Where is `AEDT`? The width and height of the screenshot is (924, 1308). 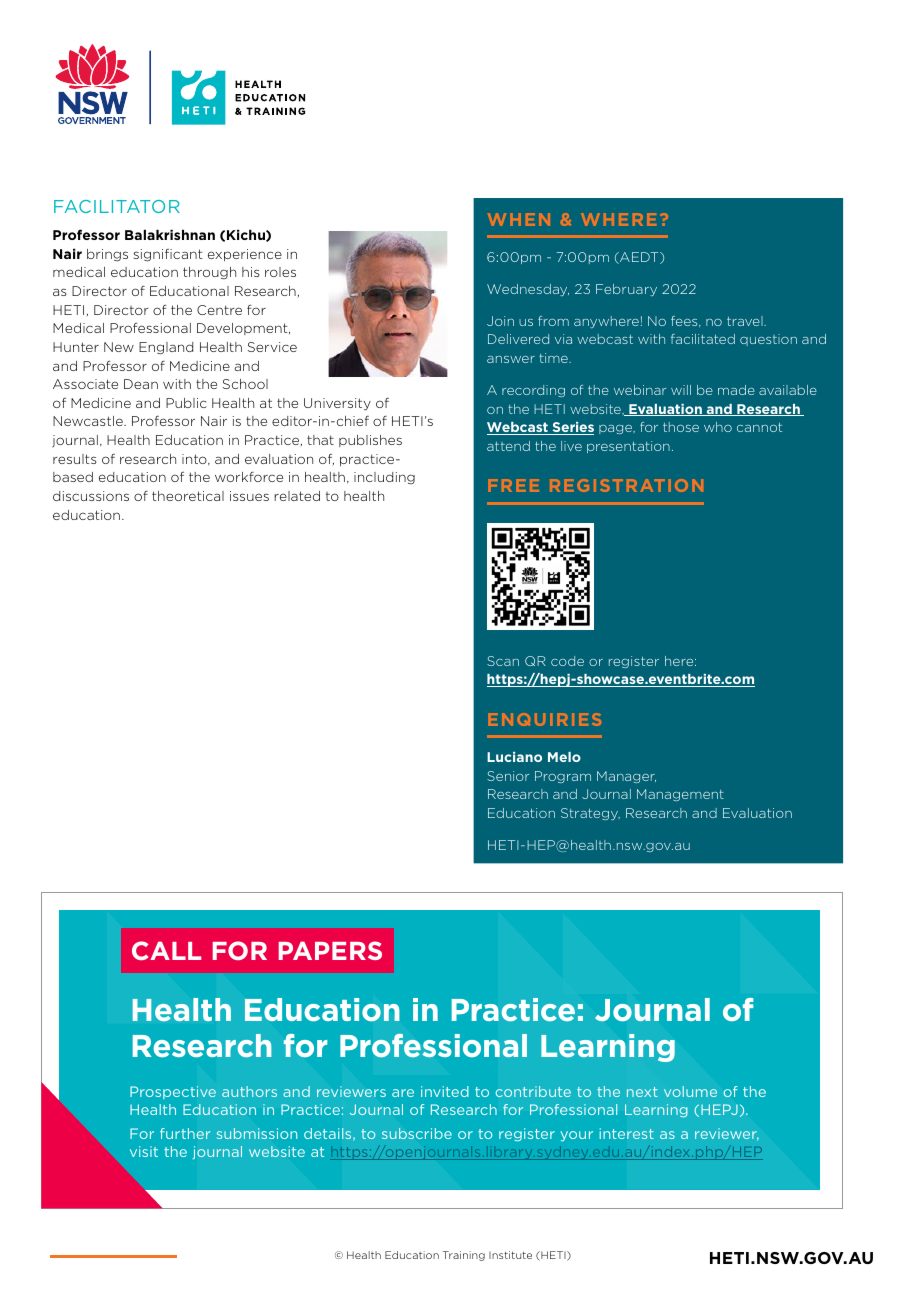
AEDT is located at coordinates (639, 258).
